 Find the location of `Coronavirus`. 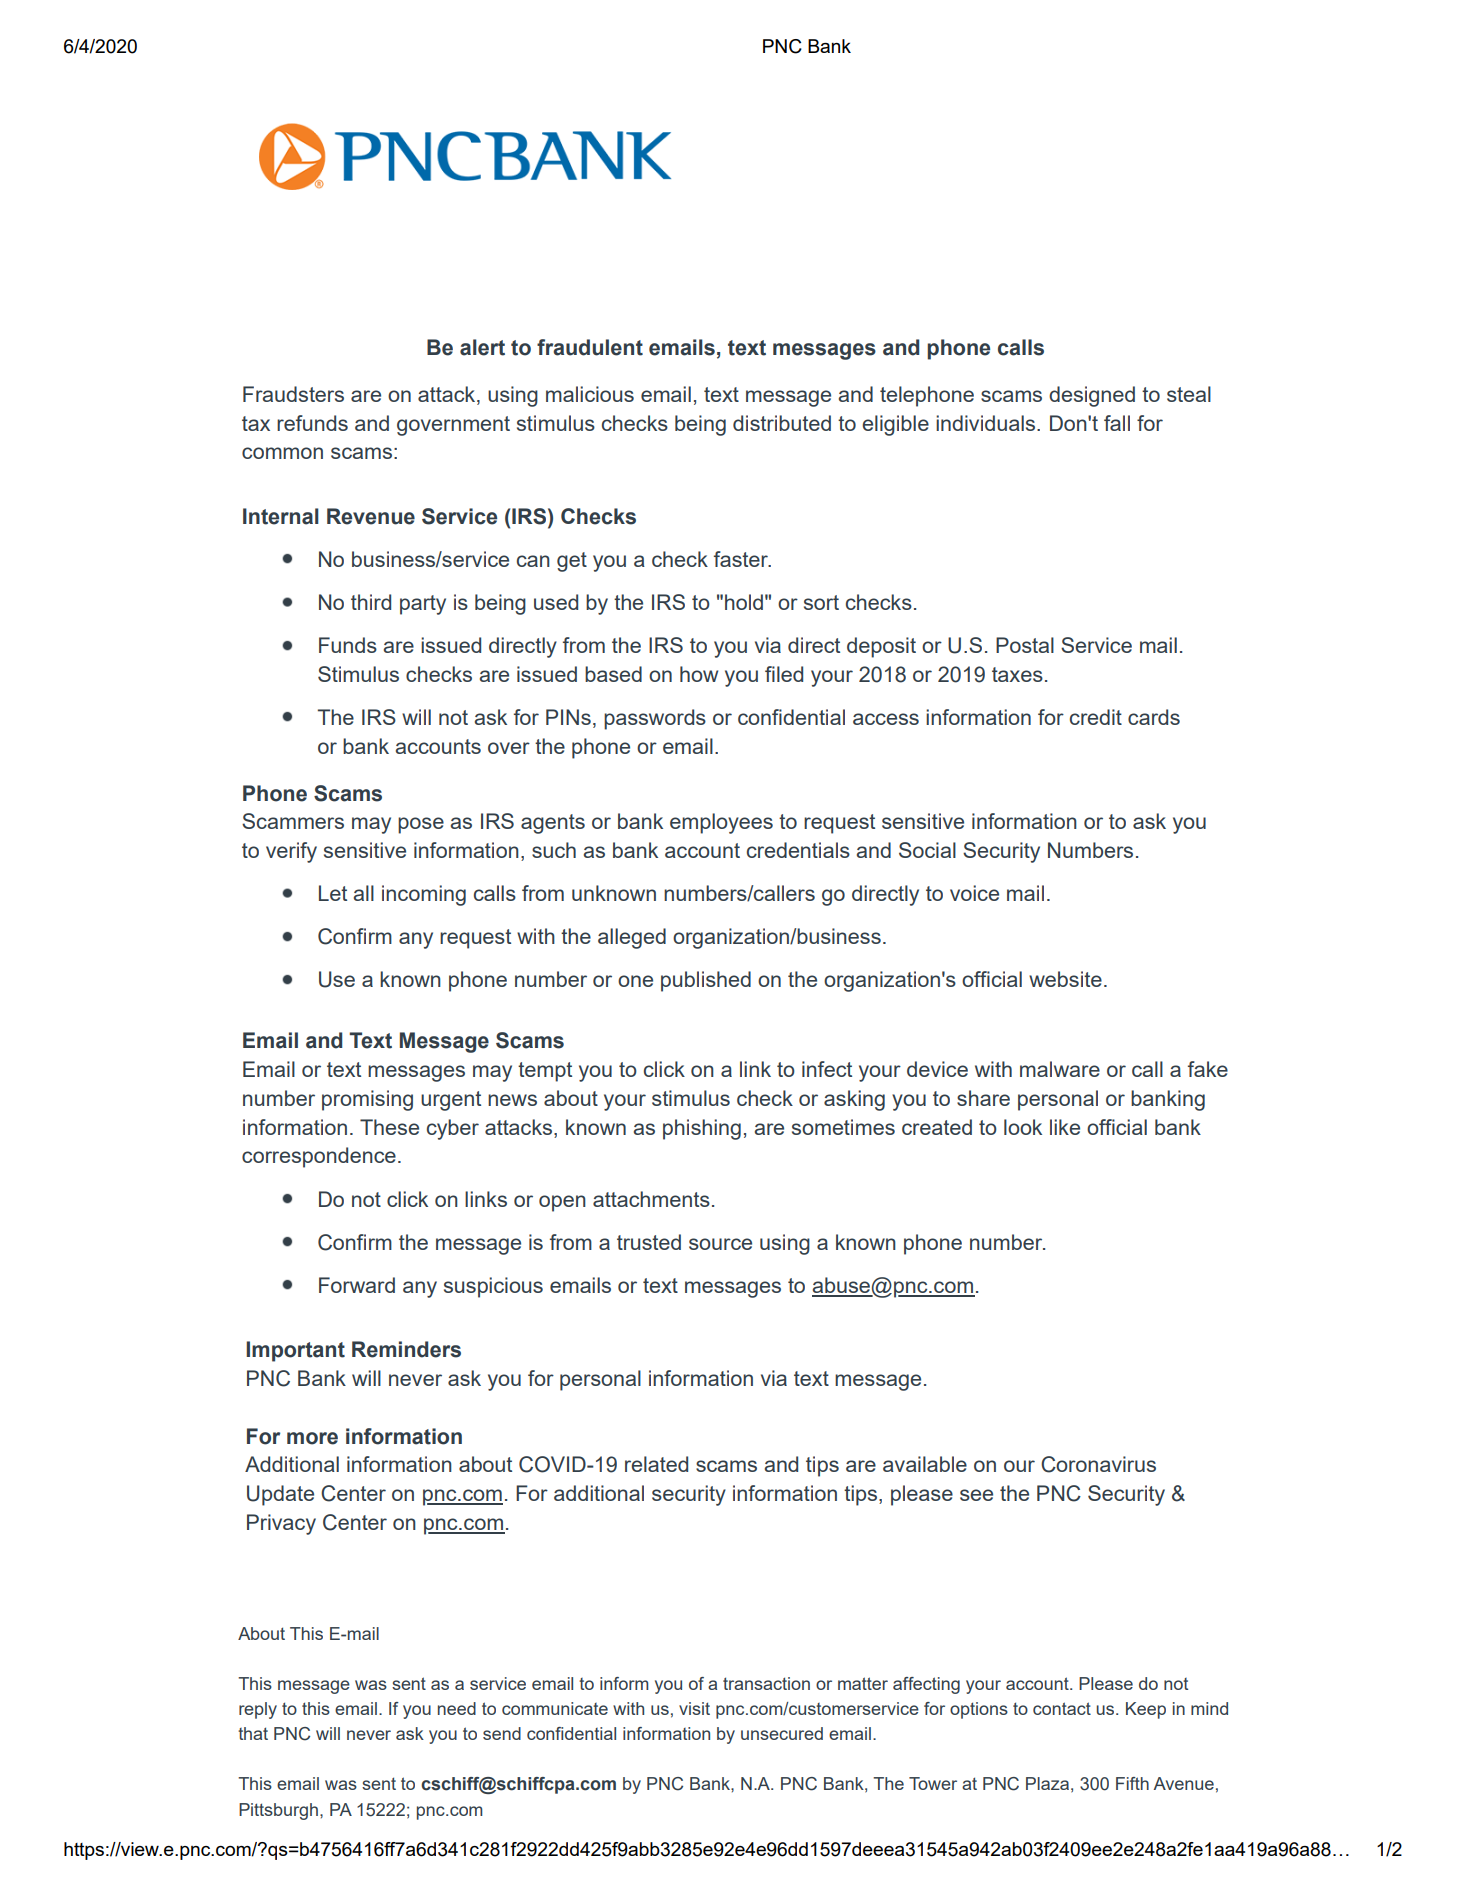

Coronavirus is located at coordinates (1098, 1464).
